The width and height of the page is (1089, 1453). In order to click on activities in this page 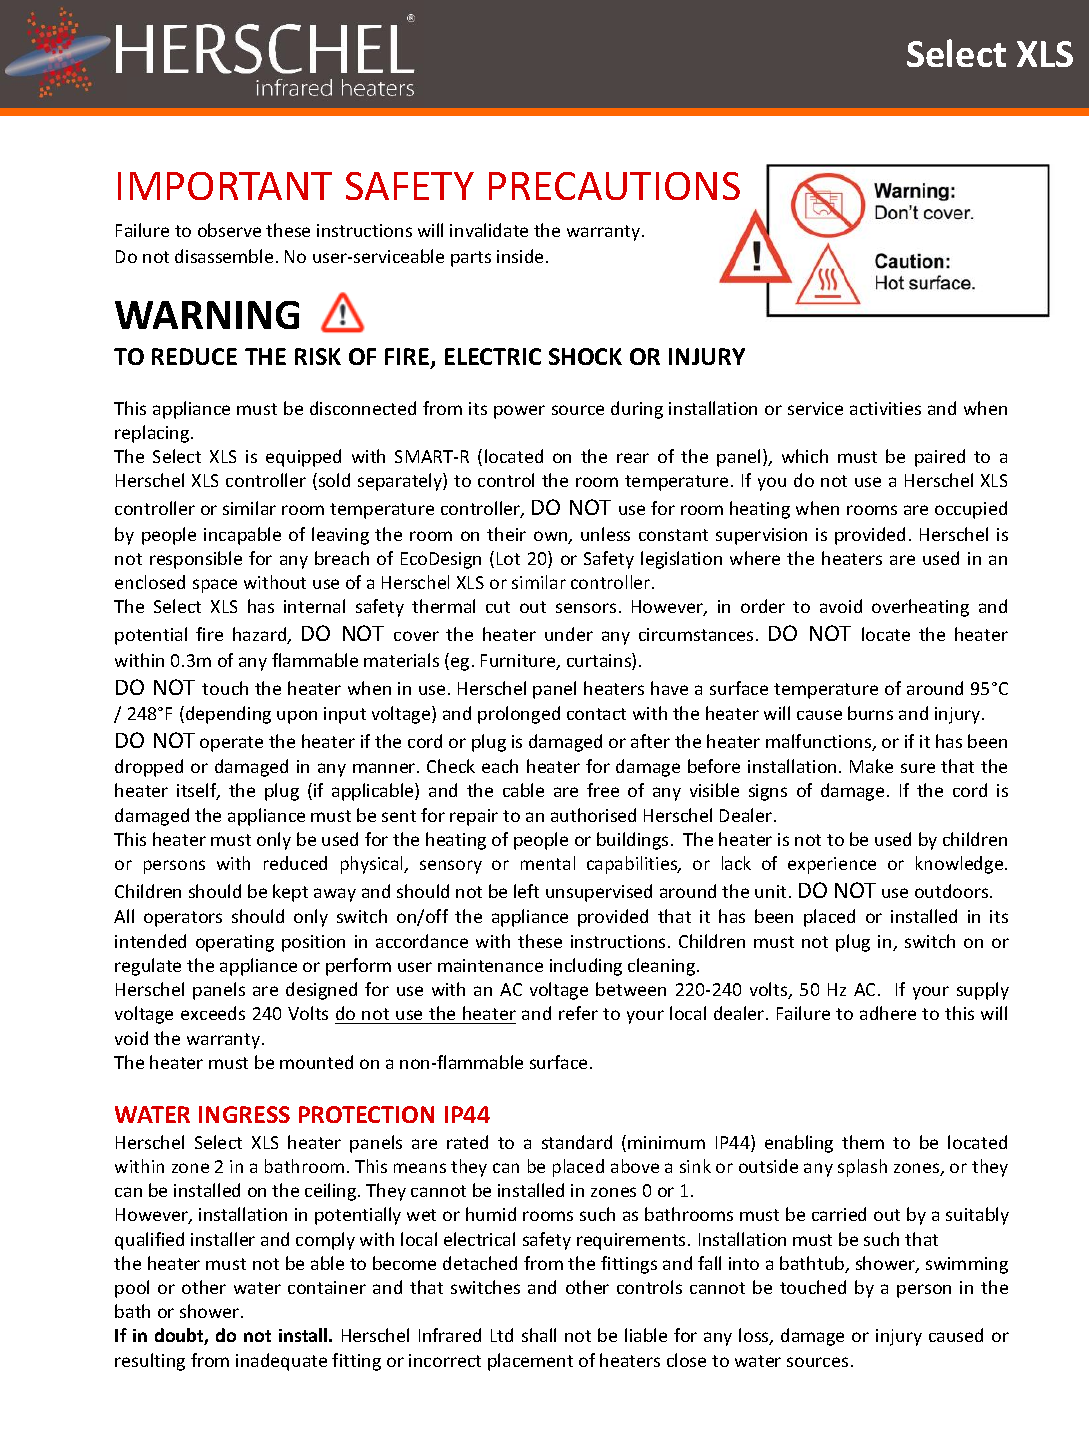, I will do `click(885, 408)`.
